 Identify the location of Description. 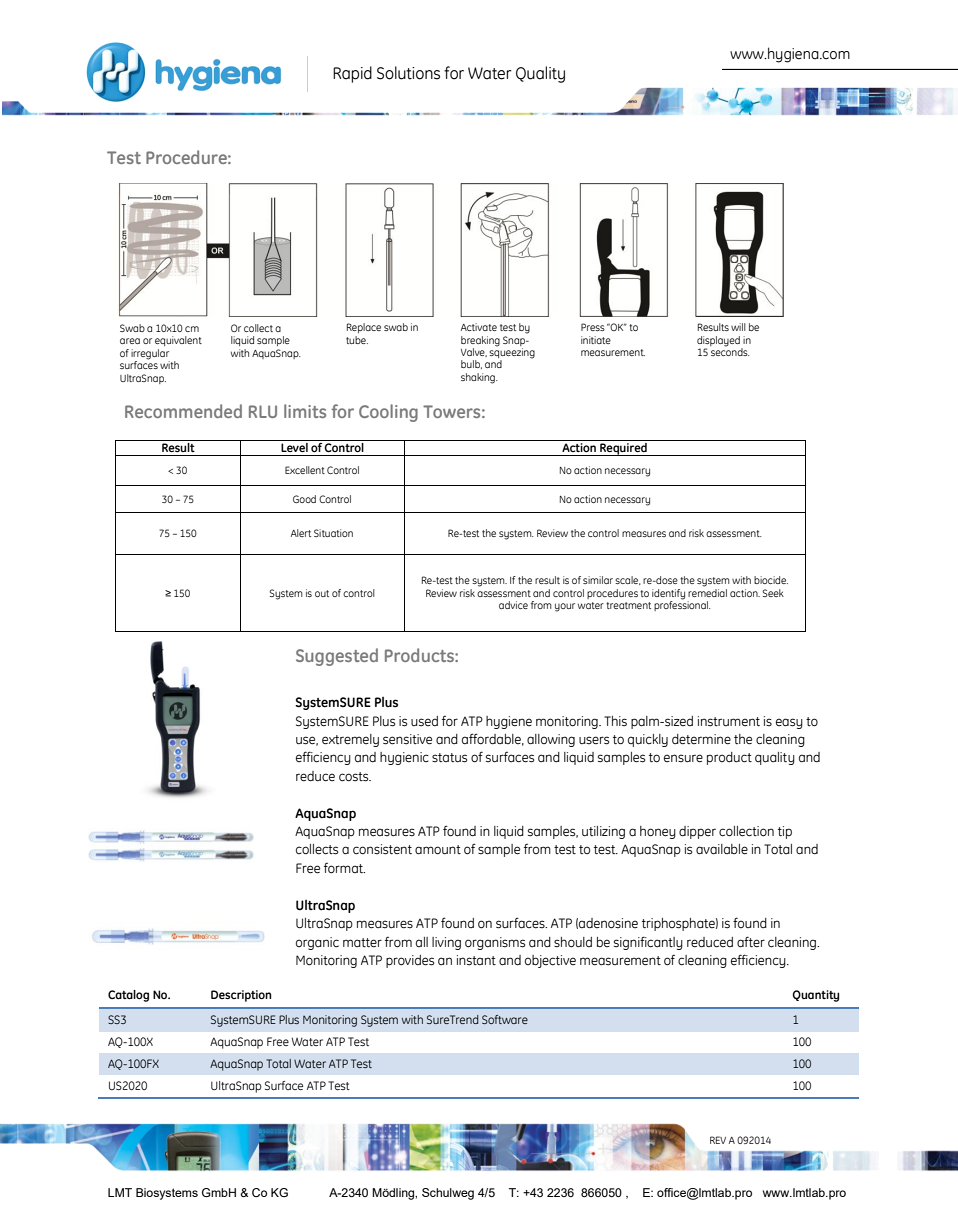
(241, 996).
